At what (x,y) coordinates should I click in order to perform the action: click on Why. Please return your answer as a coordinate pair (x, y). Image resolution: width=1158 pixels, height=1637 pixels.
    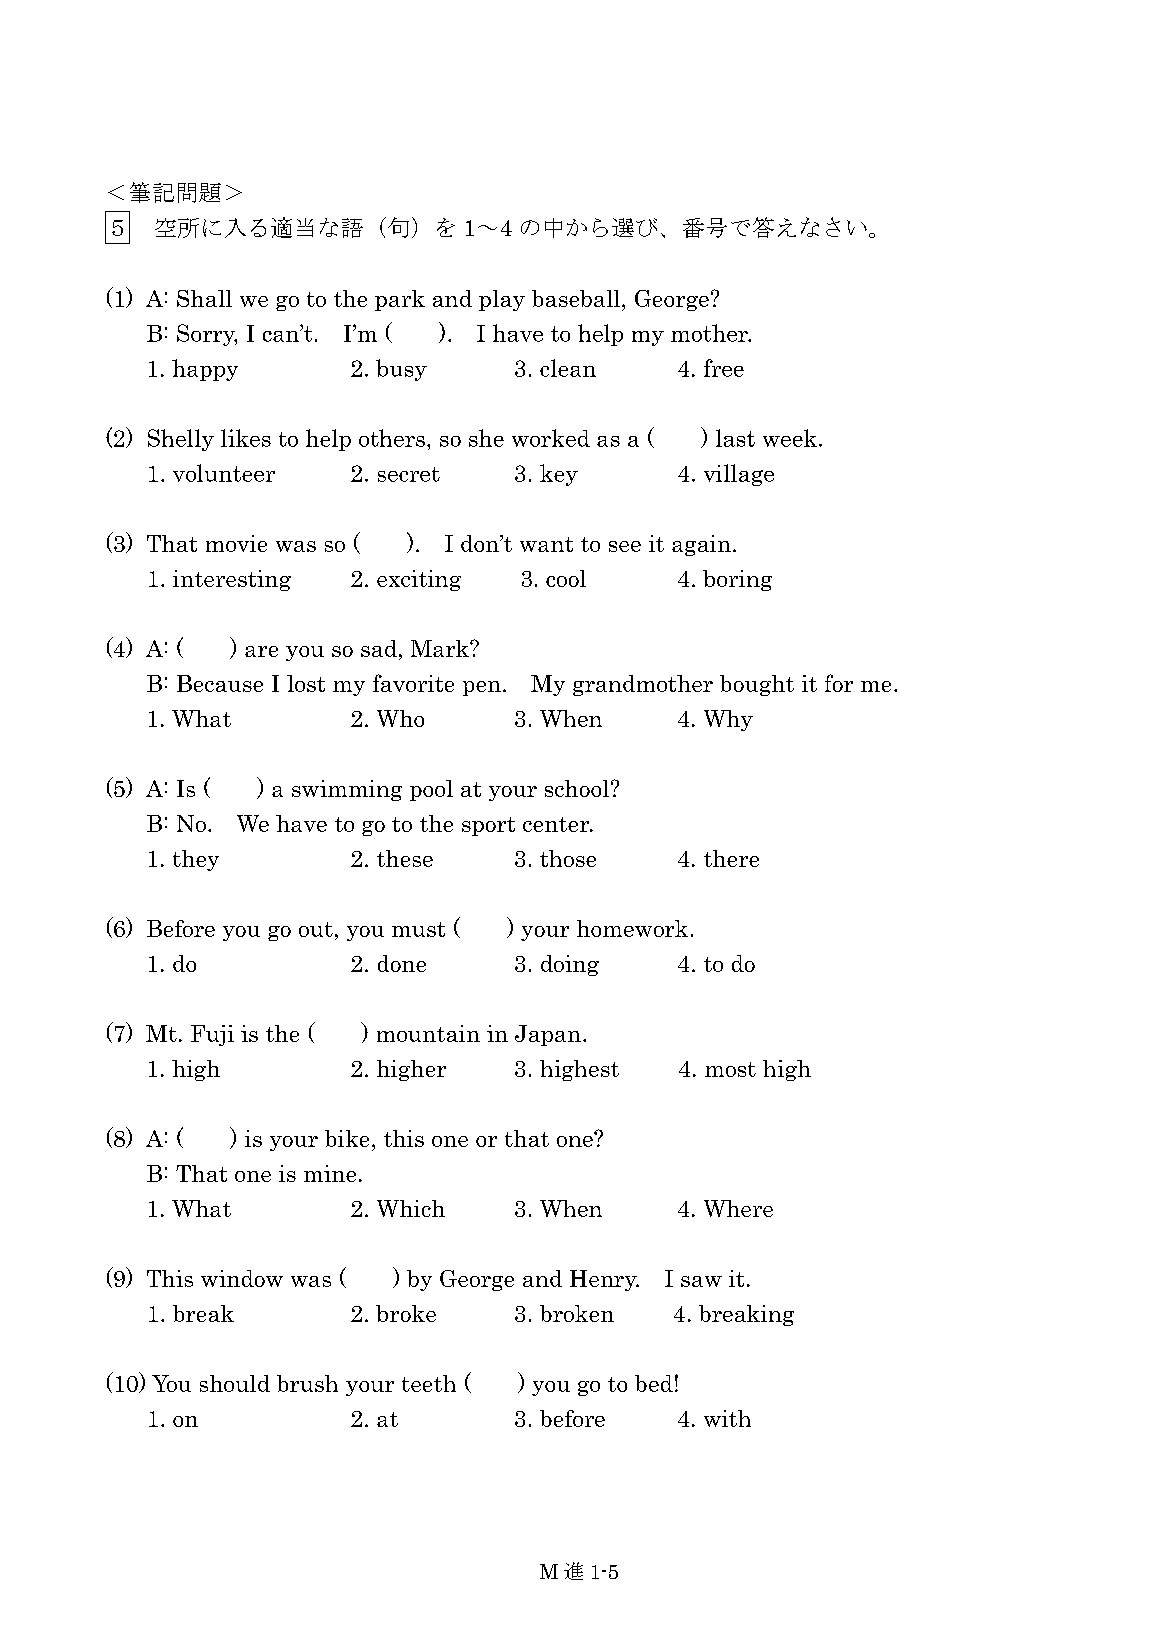
    Looking at the image, I should click on (728, 720).
